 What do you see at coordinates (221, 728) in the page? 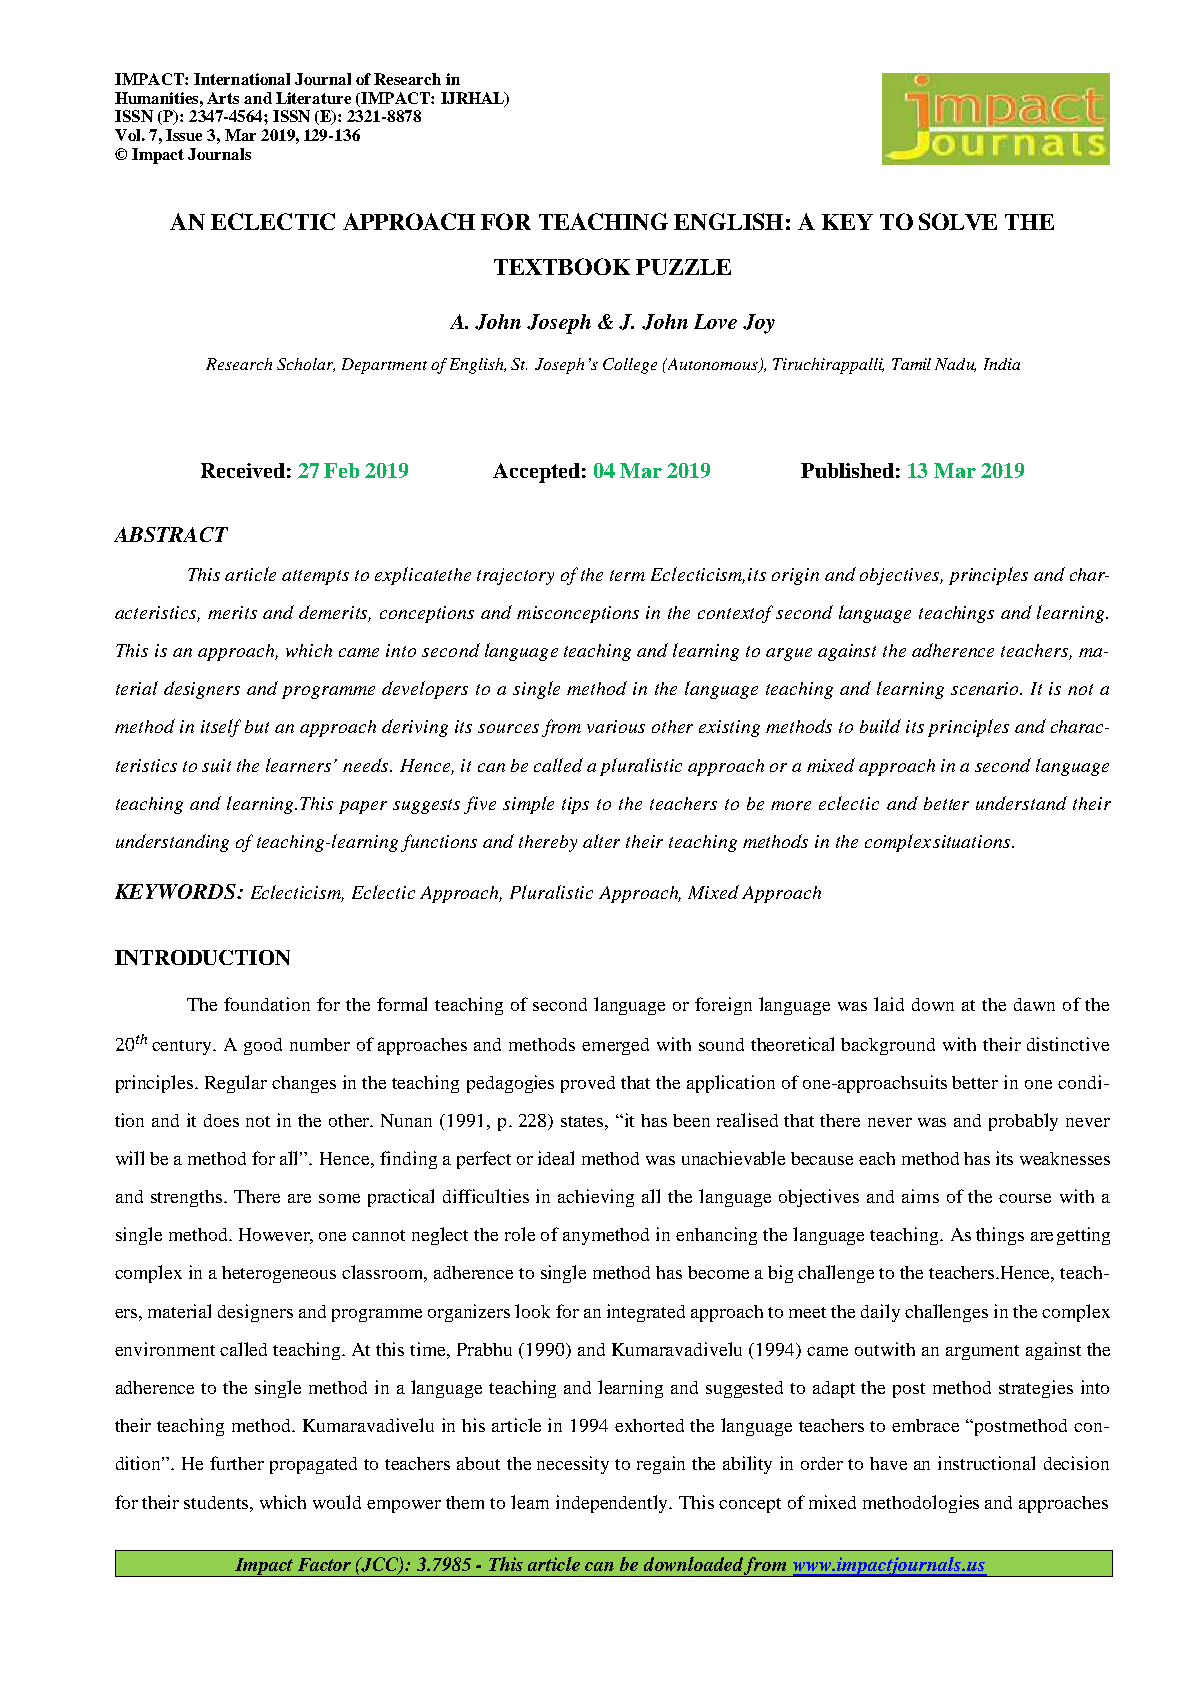
I see `itself` at bounding box center [221, 728].
